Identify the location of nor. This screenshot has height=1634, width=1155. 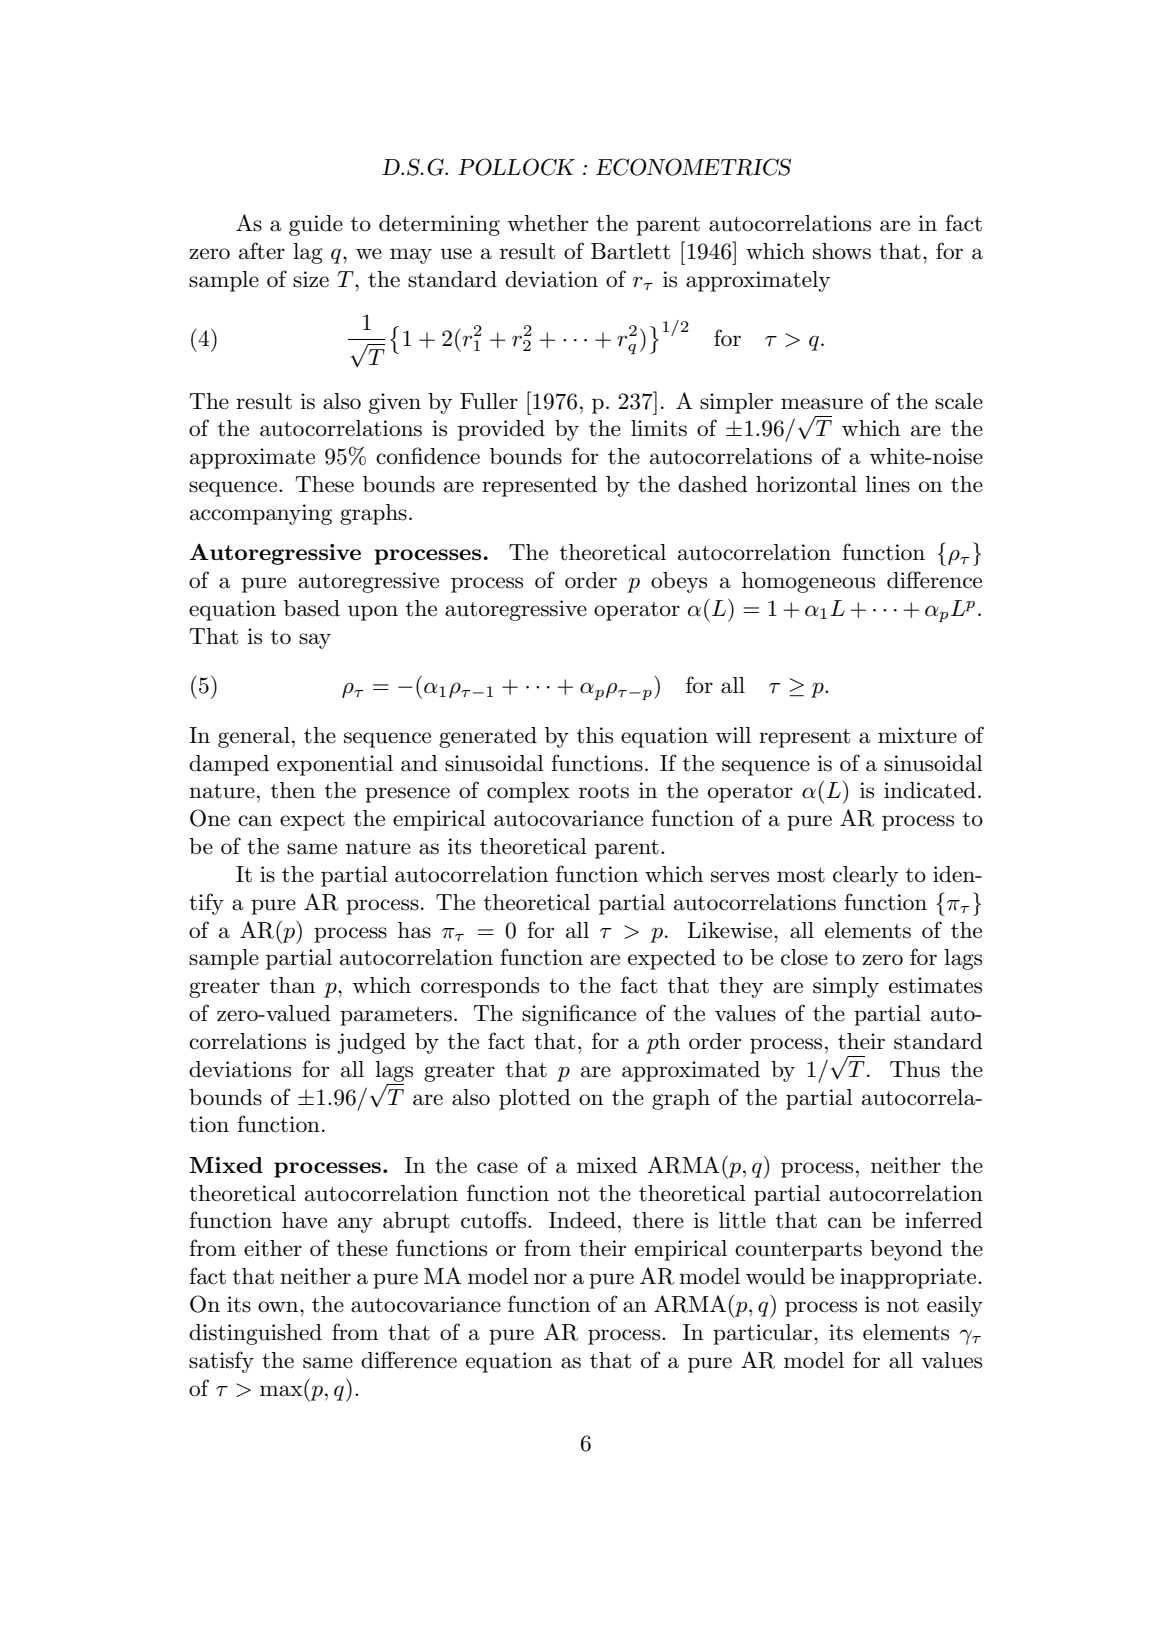
(550, 1278).
